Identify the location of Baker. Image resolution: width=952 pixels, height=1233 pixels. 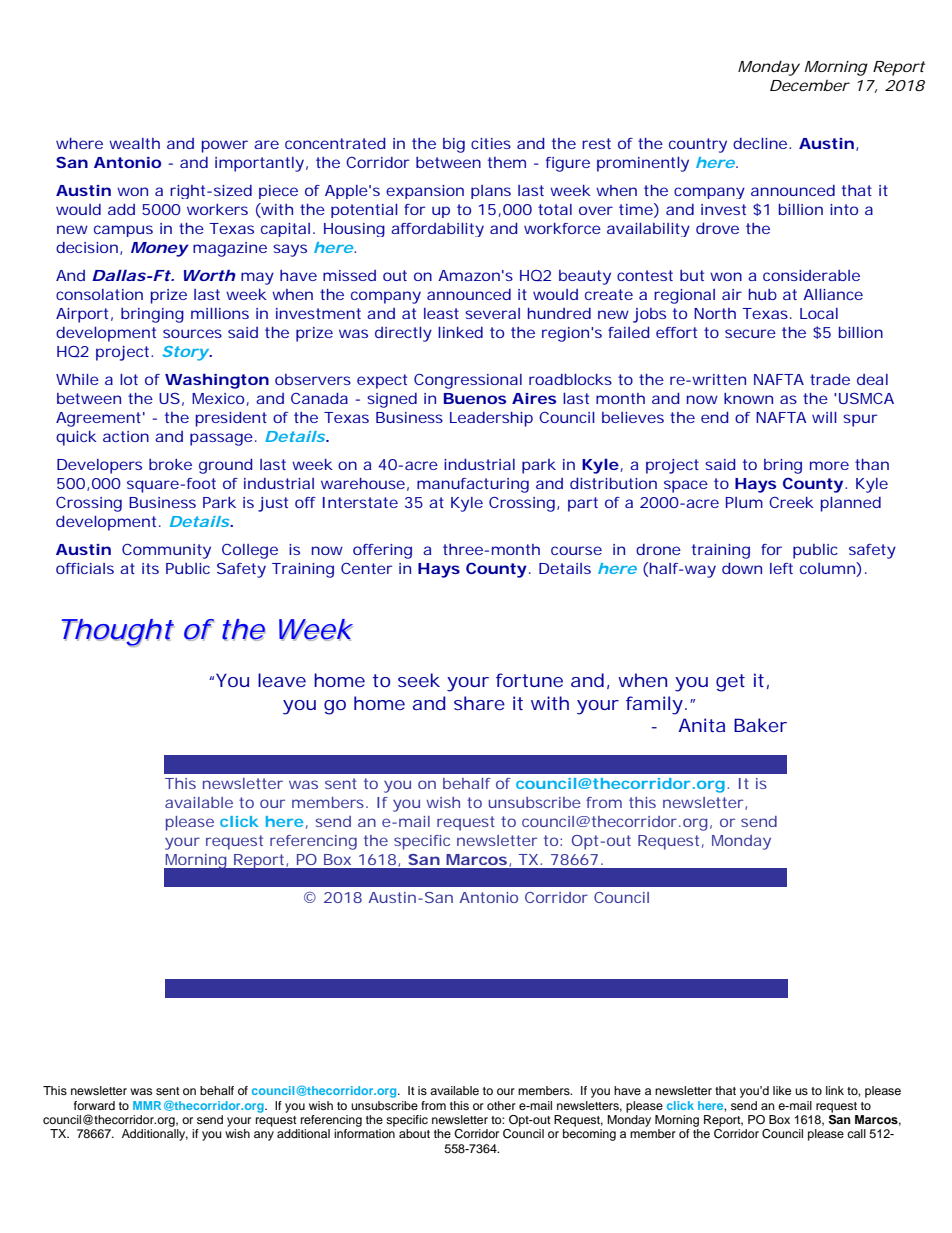
(760, 725).
